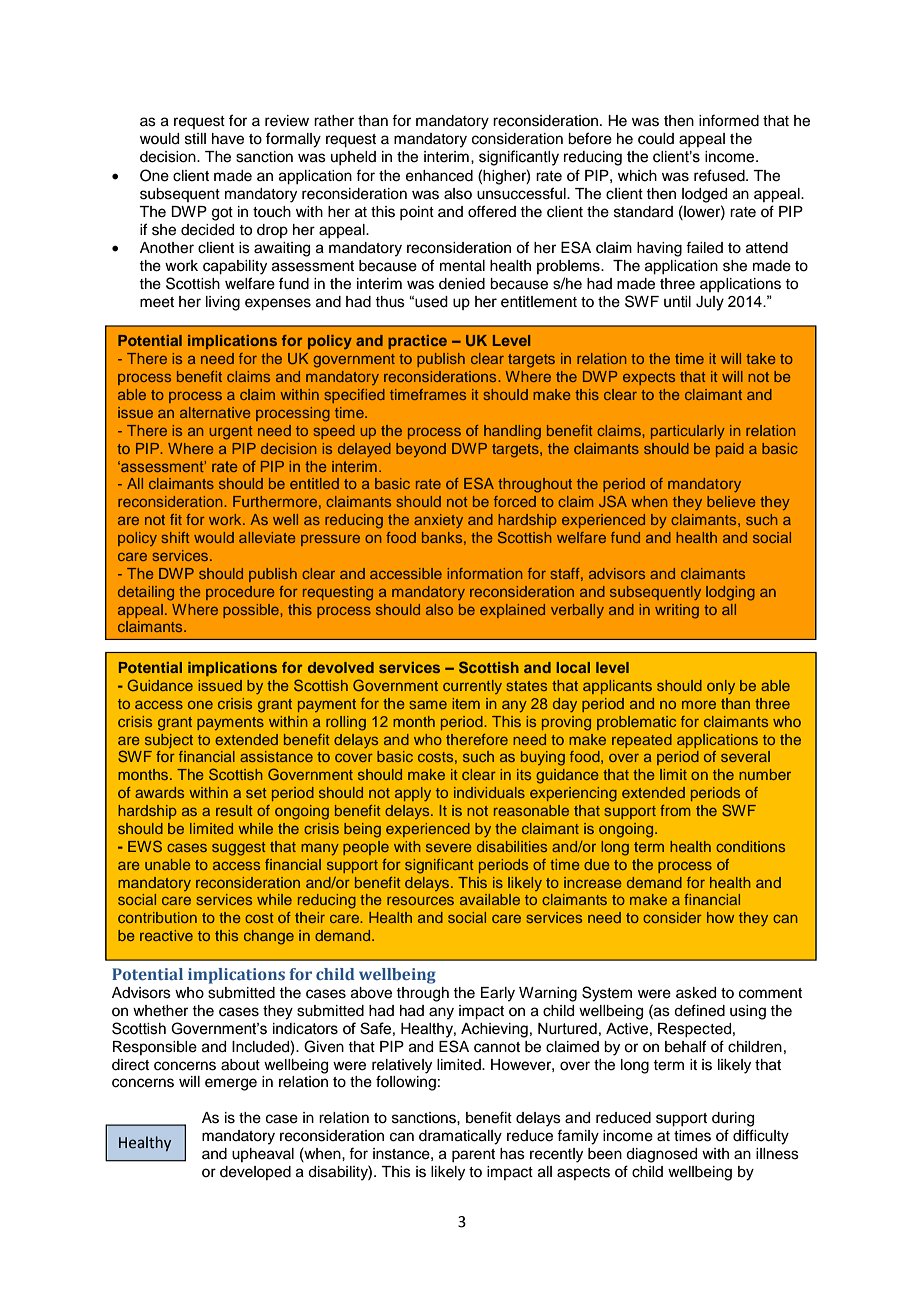 This screenshot has width=924, height=1308. I want to click on diagnosed, so click(661, 1155).
